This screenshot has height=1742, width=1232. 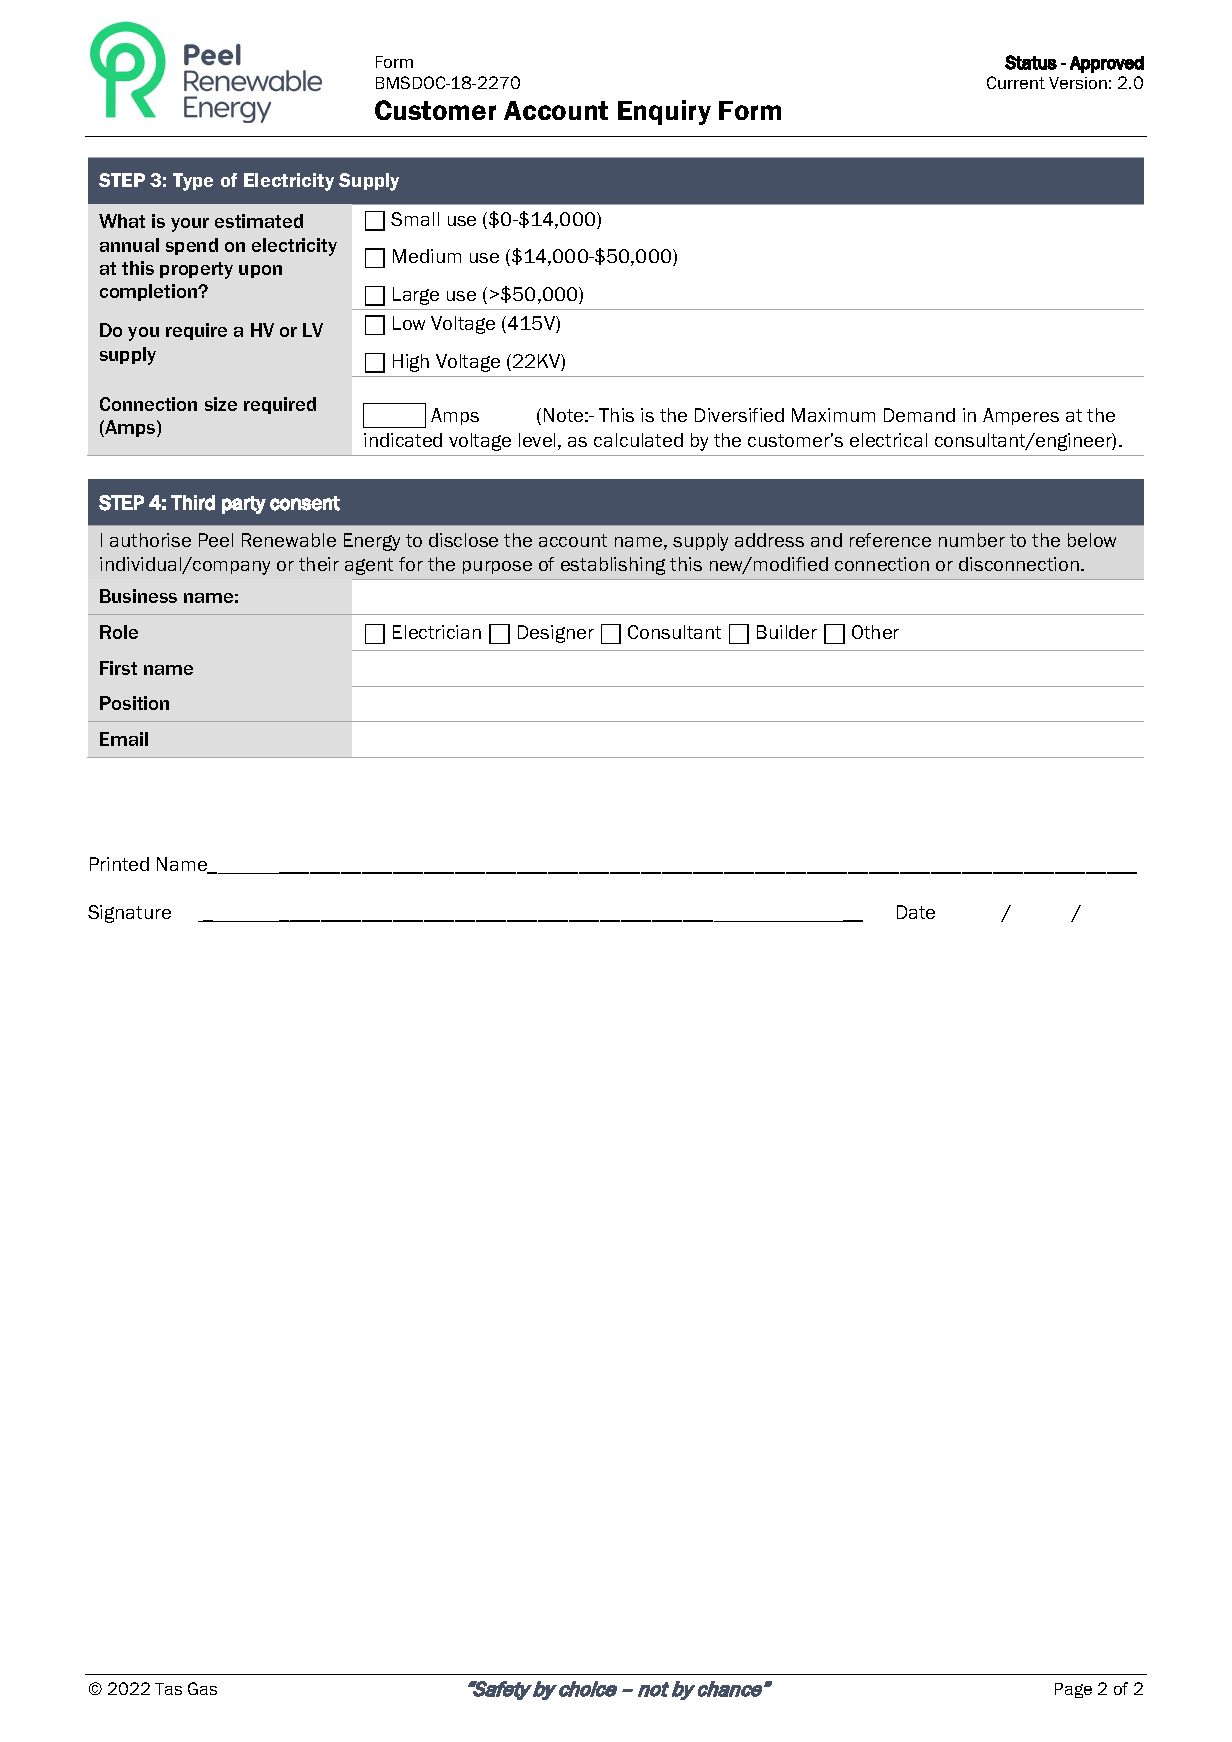 What do you see at coordinates (556, 634) in the screenshot?
I see `Designer` at bounding box center [556, 634].
